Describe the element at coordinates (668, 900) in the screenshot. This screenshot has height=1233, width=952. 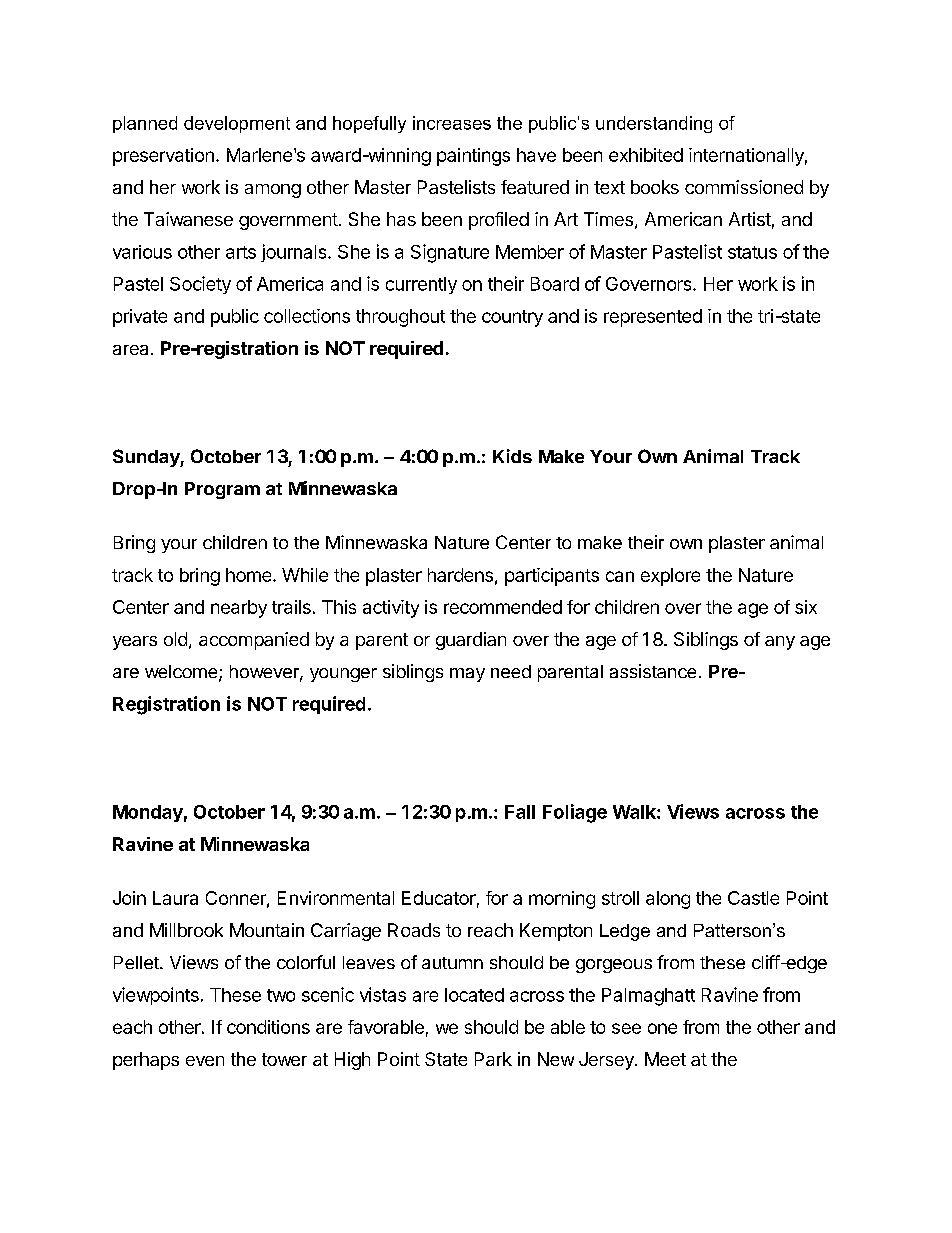
I see `along` at that location.
